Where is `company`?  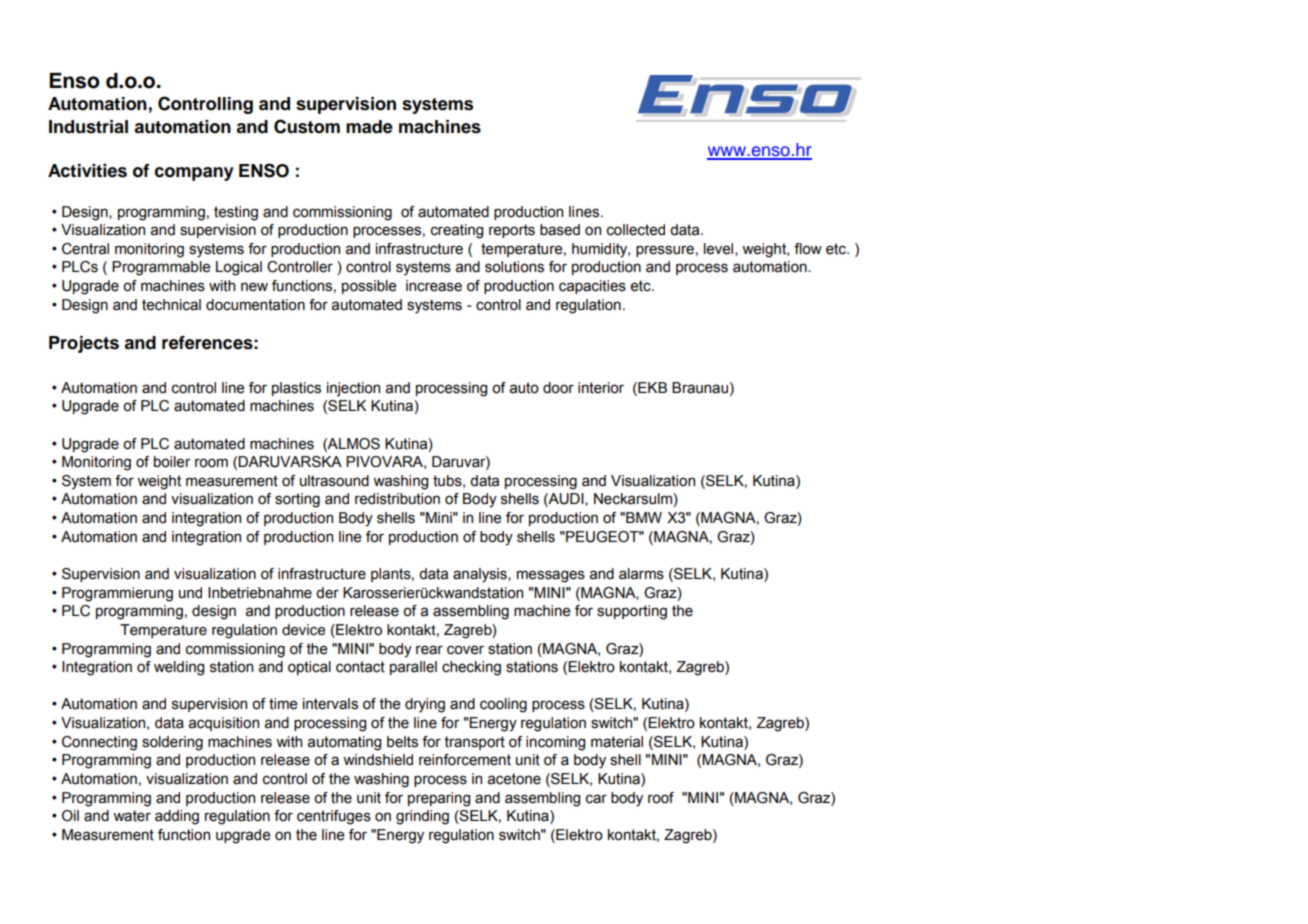
company is located at coordinates (194, 174).
